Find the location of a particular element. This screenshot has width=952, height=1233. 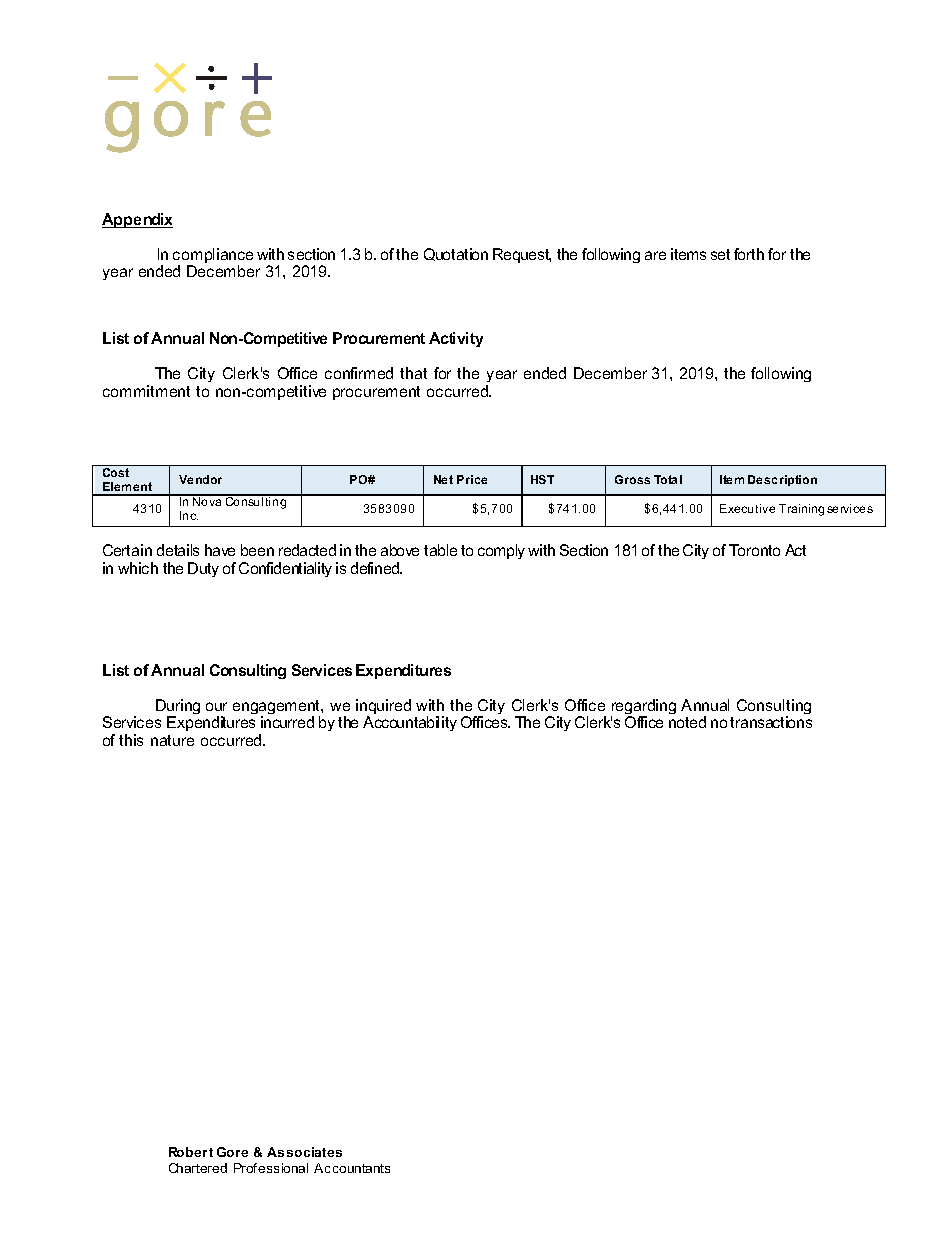

set is located at coordinates (720, 254).
